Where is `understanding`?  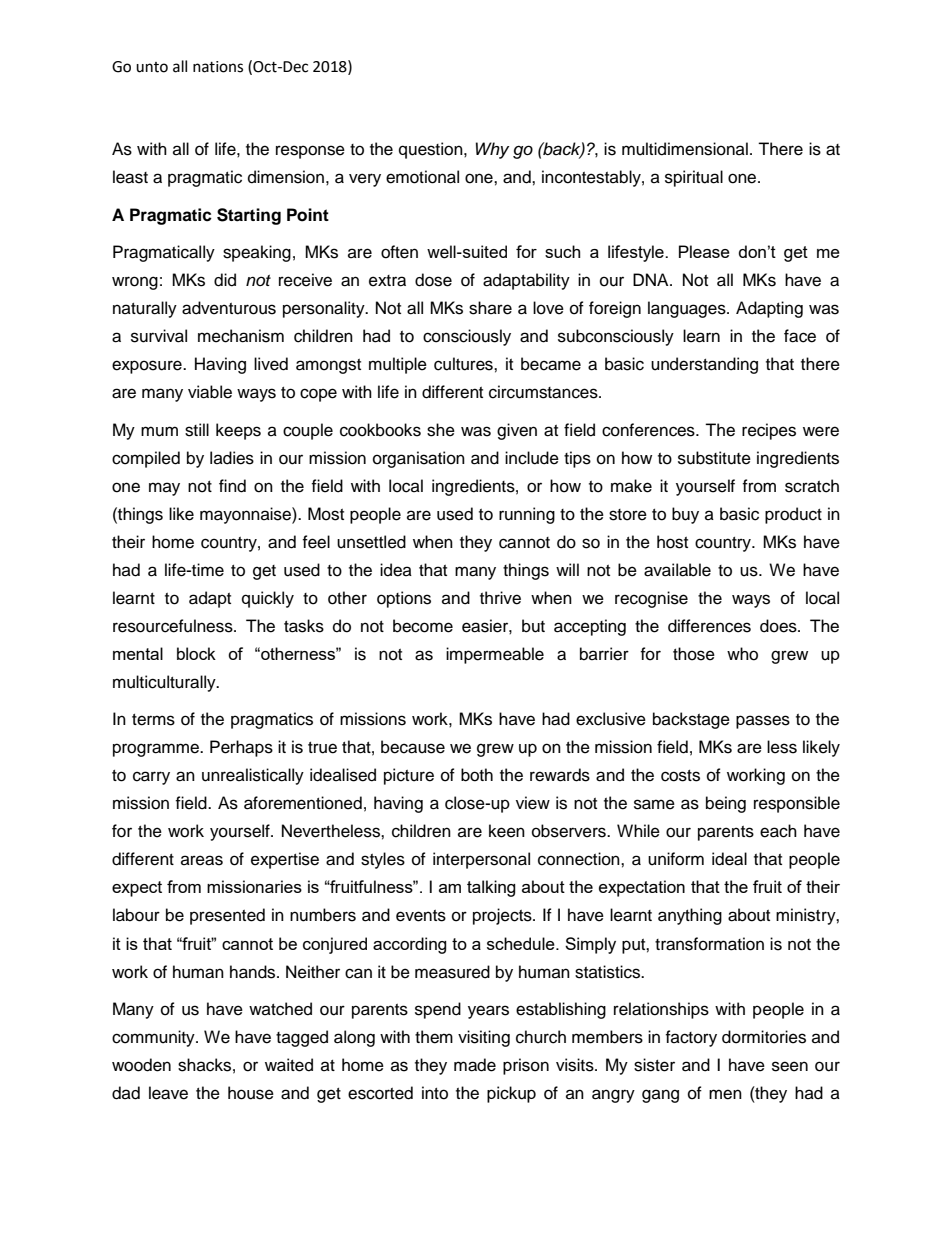 understanding is located at coordinates (704, 365).
